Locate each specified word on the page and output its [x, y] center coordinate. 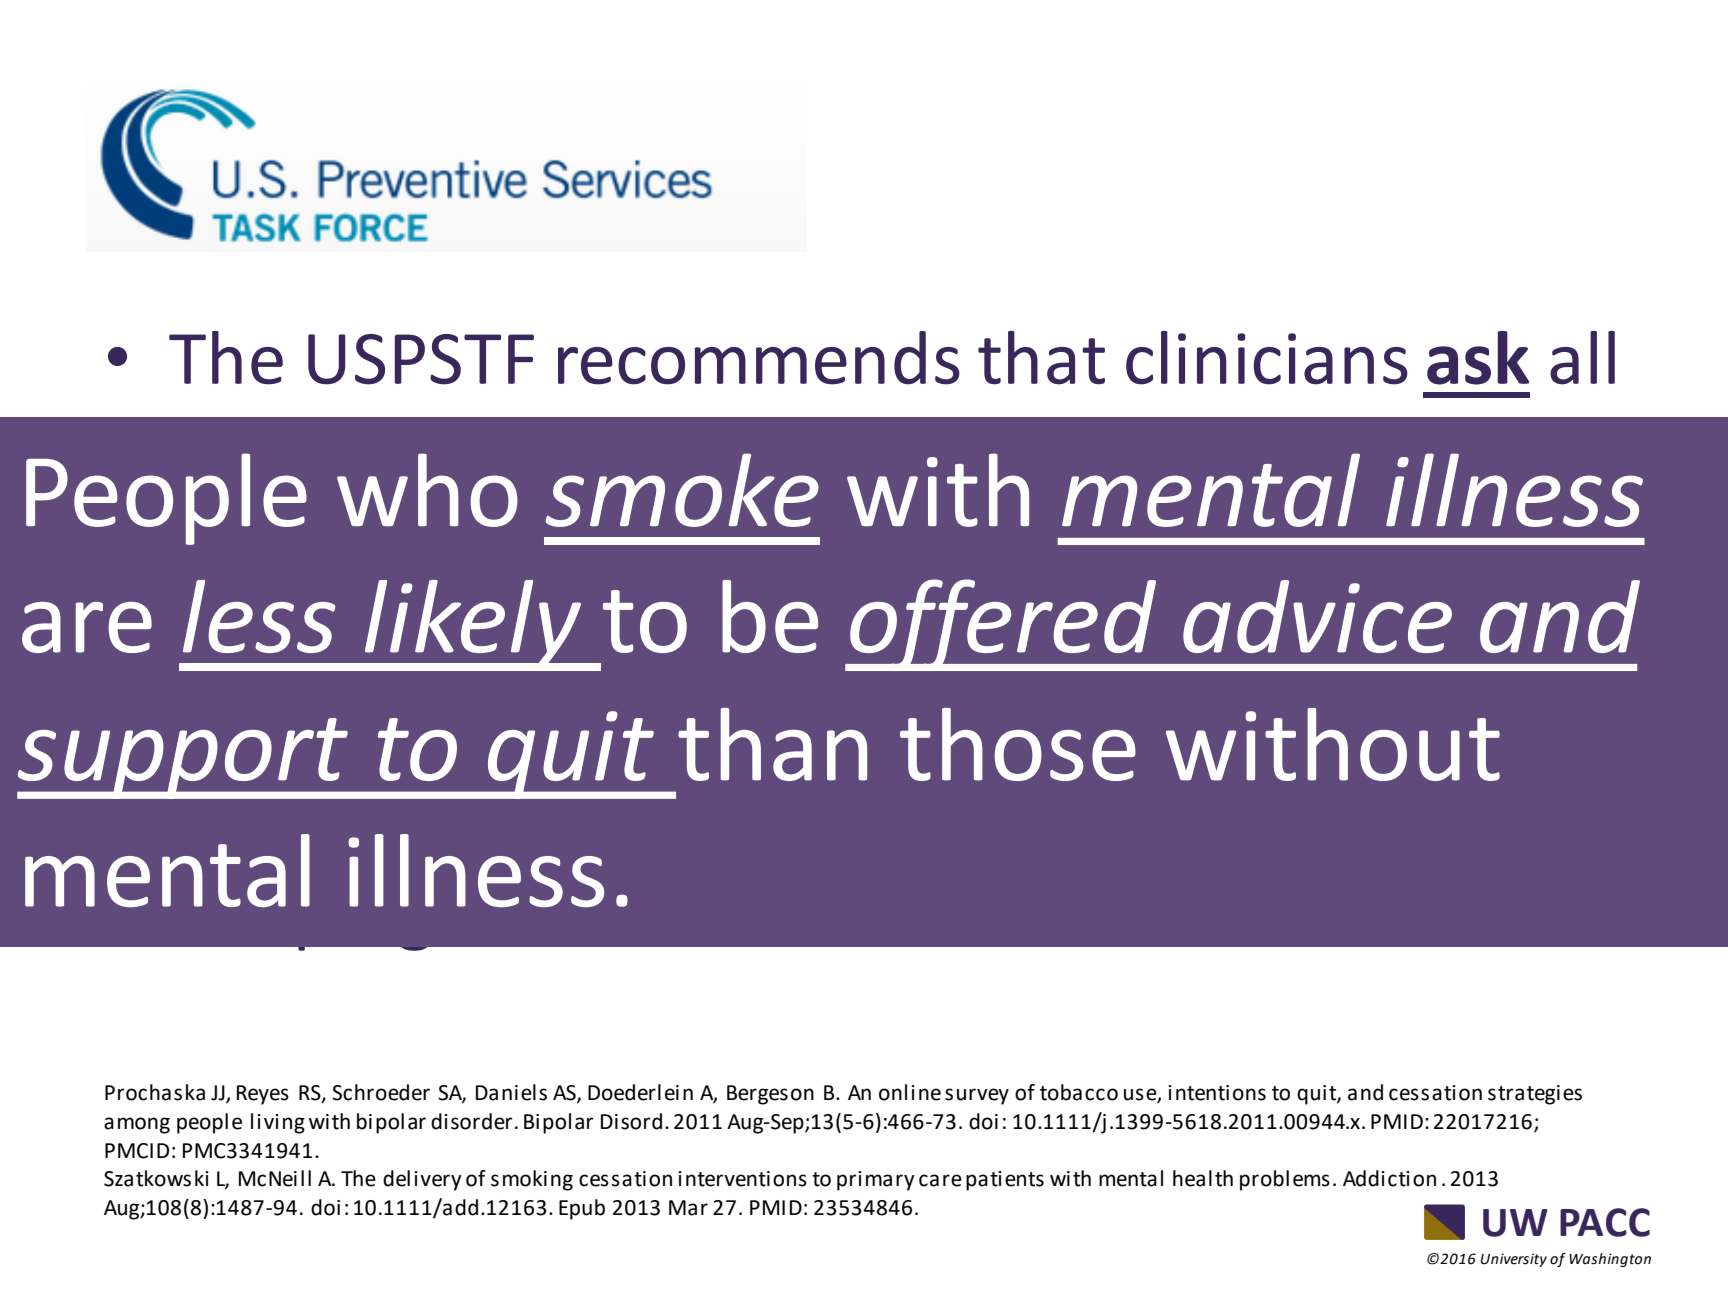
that [1041, 358]
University [1513, 1260]
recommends [759, 358]
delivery [422, 1180]
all [1582, 358]
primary [876, 1181]
